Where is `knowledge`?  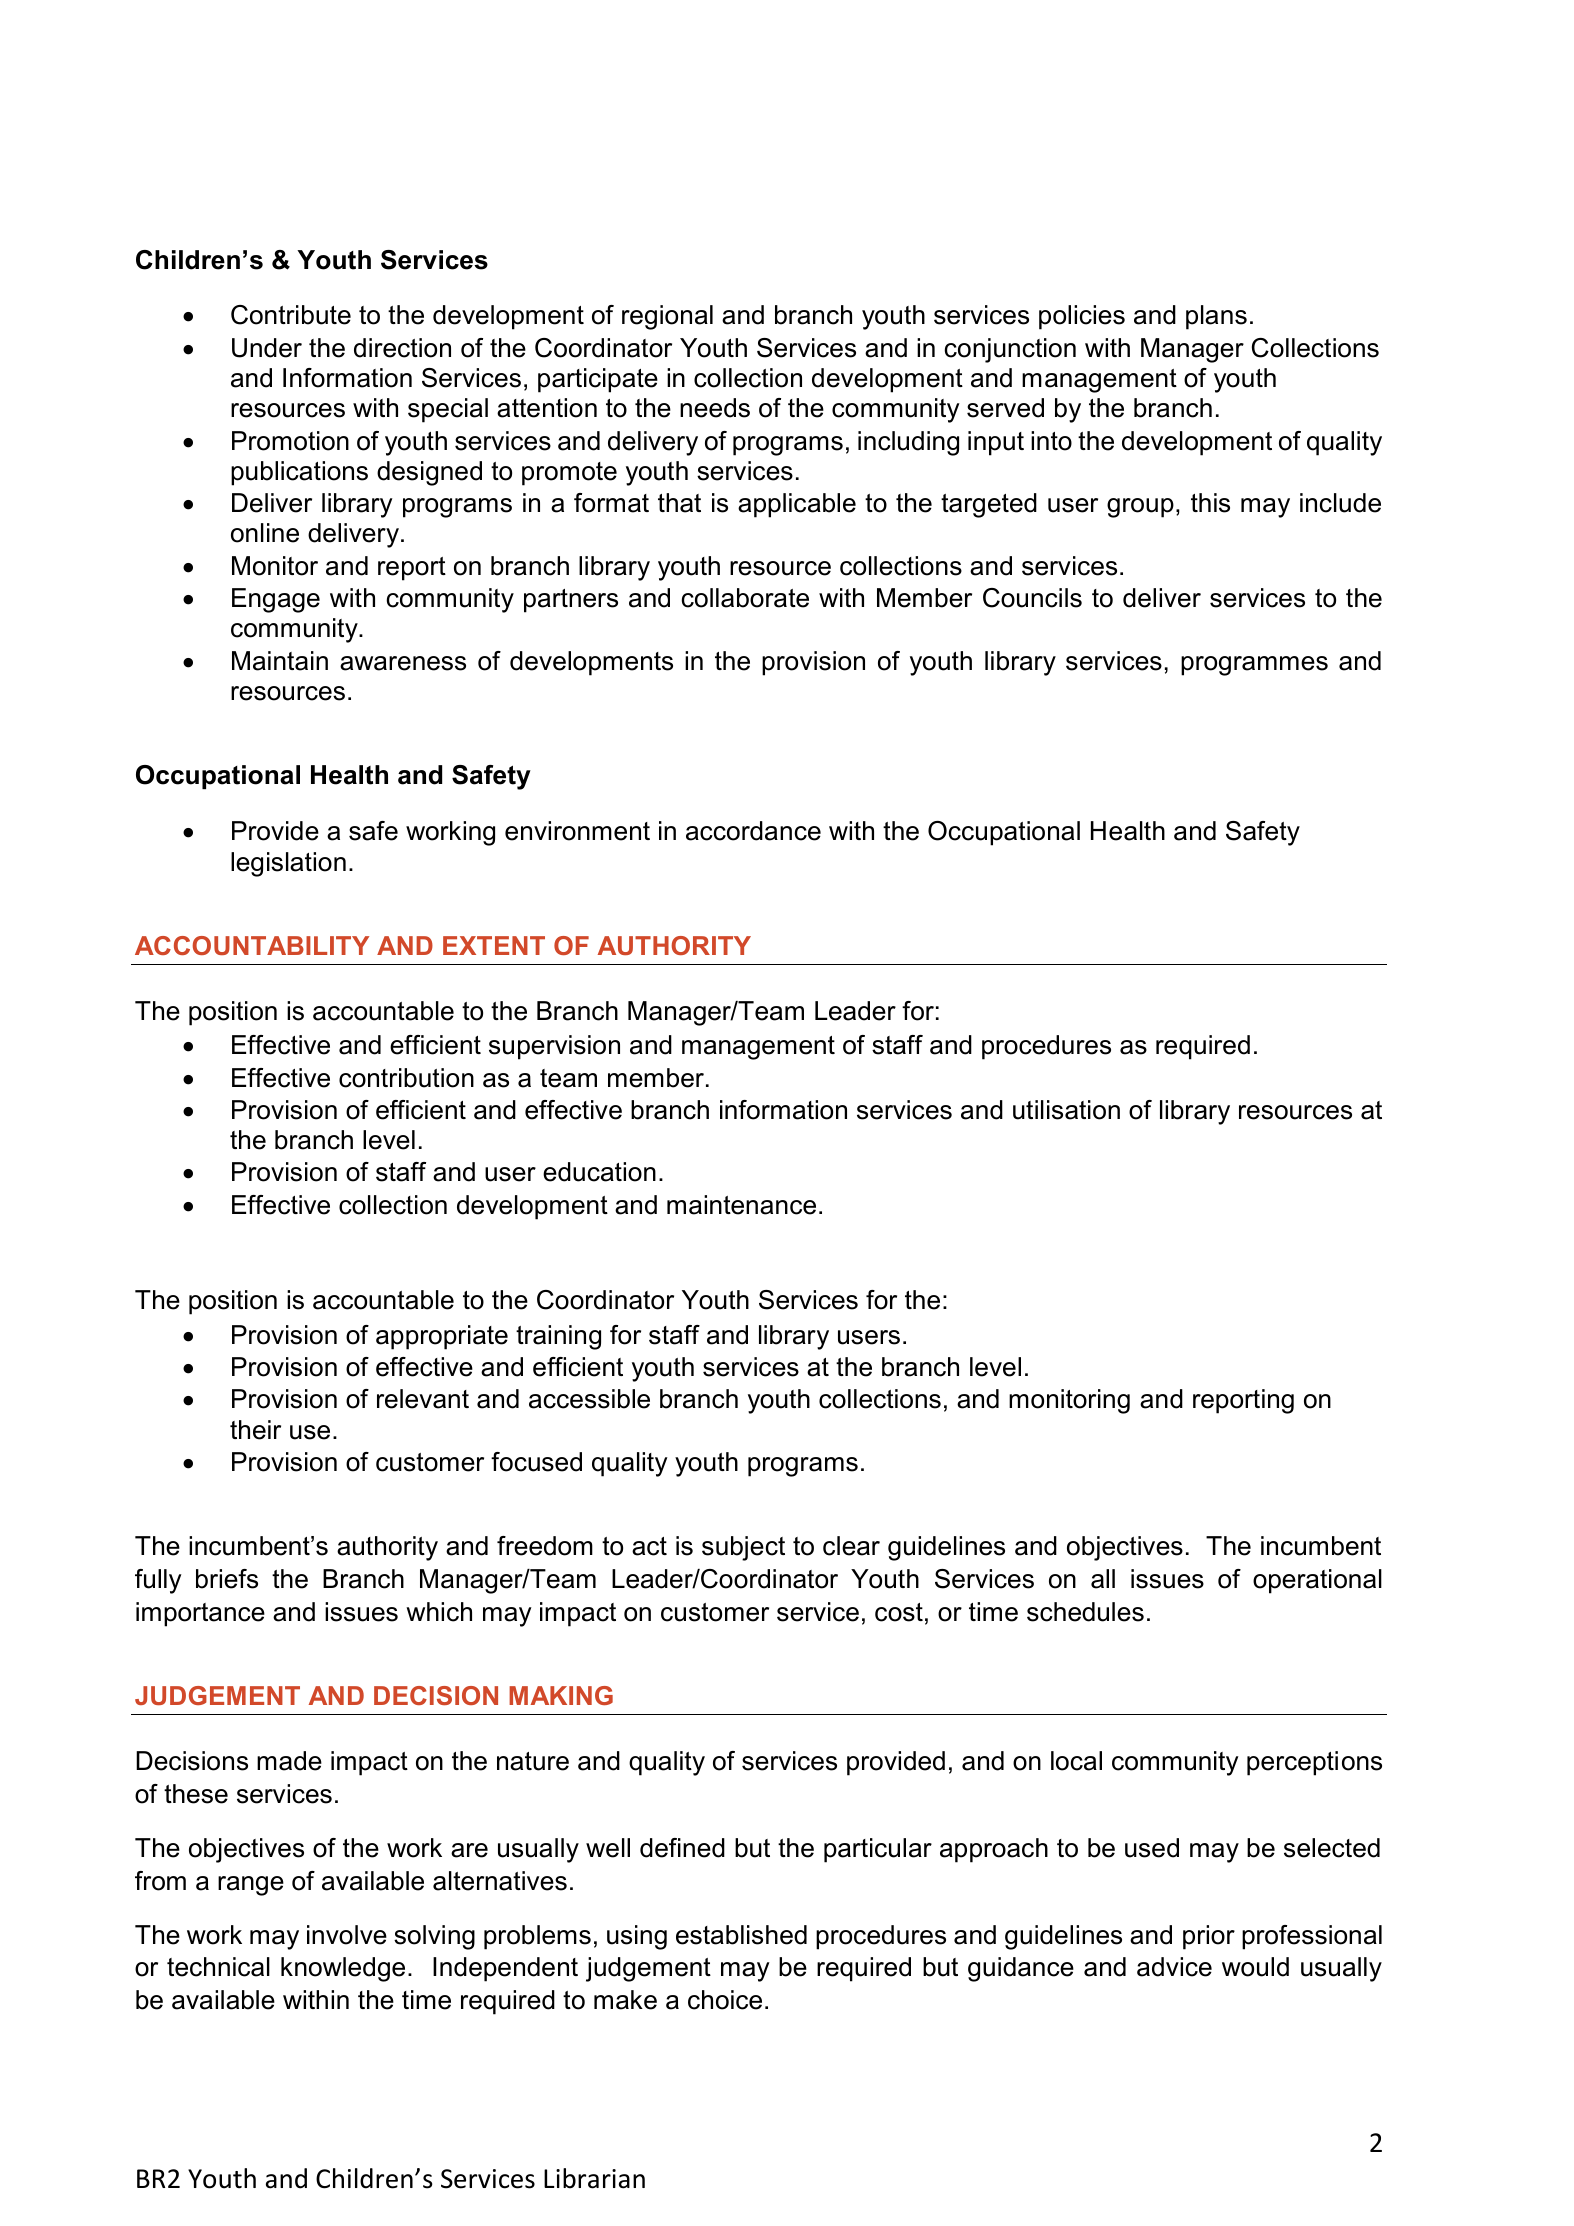 knowledge is located at coordinates (343, 1969).
